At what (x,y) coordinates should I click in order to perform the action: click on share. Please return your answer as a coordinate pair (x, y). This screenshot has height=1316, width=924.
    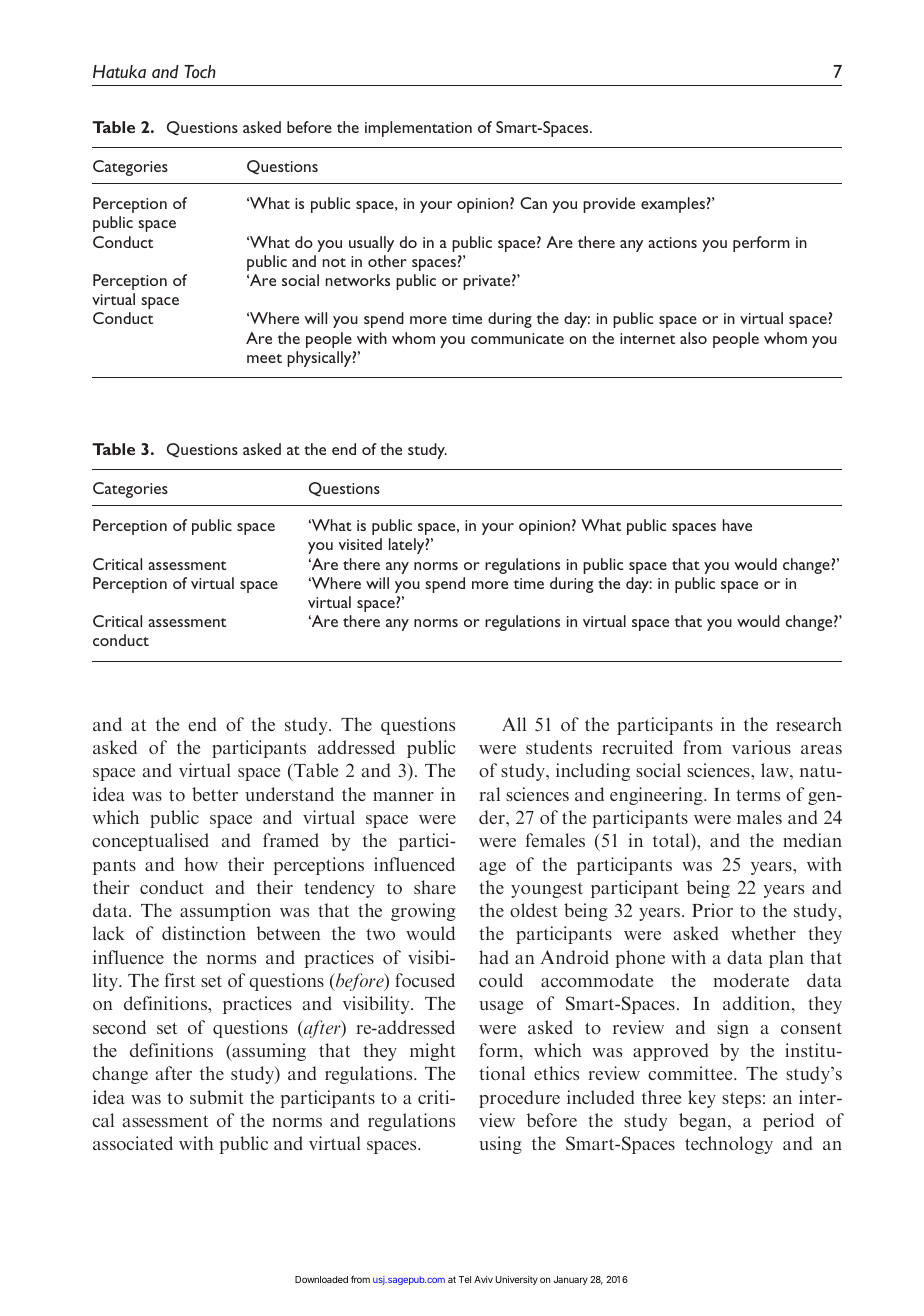
    Looking at the image, I should click on (435, 887).
